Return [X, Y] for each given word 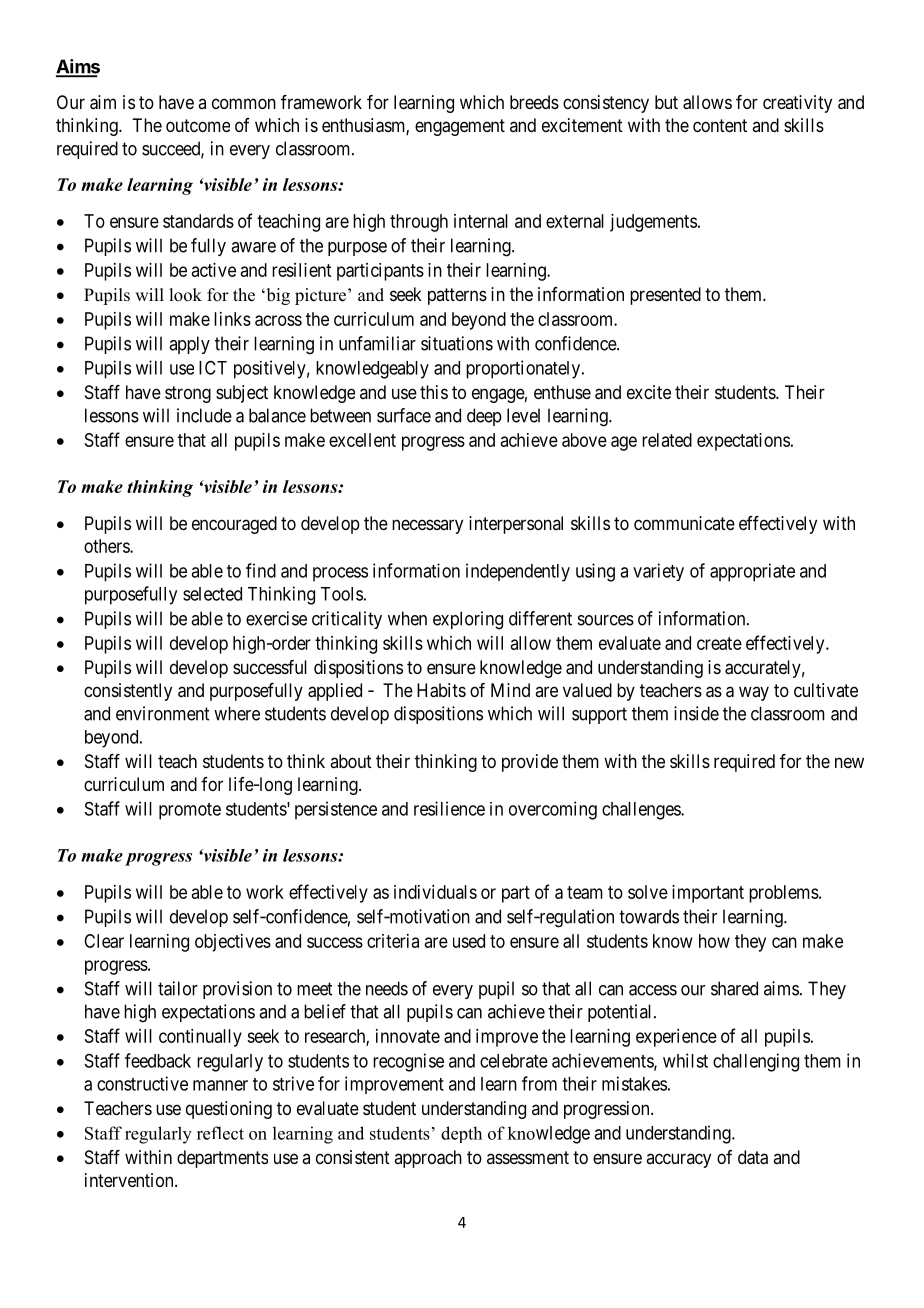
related [667, 440]
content [720, 125]
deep [484, 417]
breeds [534, 102]
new [849, 762]
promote [190, 811]
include [204, 415]
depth [461, 1134]
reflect [220, 1133]
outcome [198, 125]
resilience [449, 808]
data [753, 1157]
